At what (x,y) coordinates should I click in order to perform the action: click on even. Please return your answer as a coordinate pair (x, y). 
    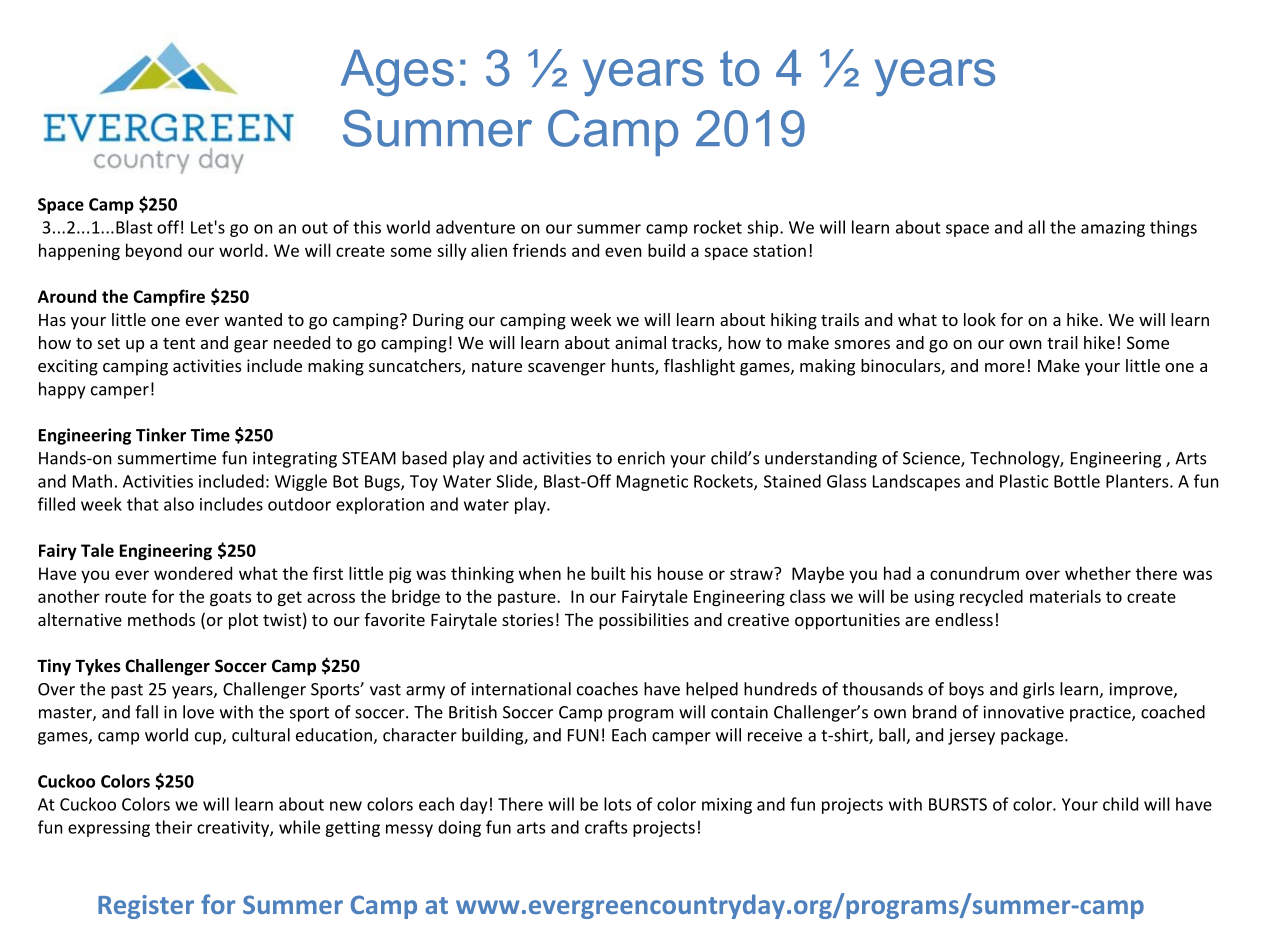
    Looking at the image, I should click on (623, 252).
